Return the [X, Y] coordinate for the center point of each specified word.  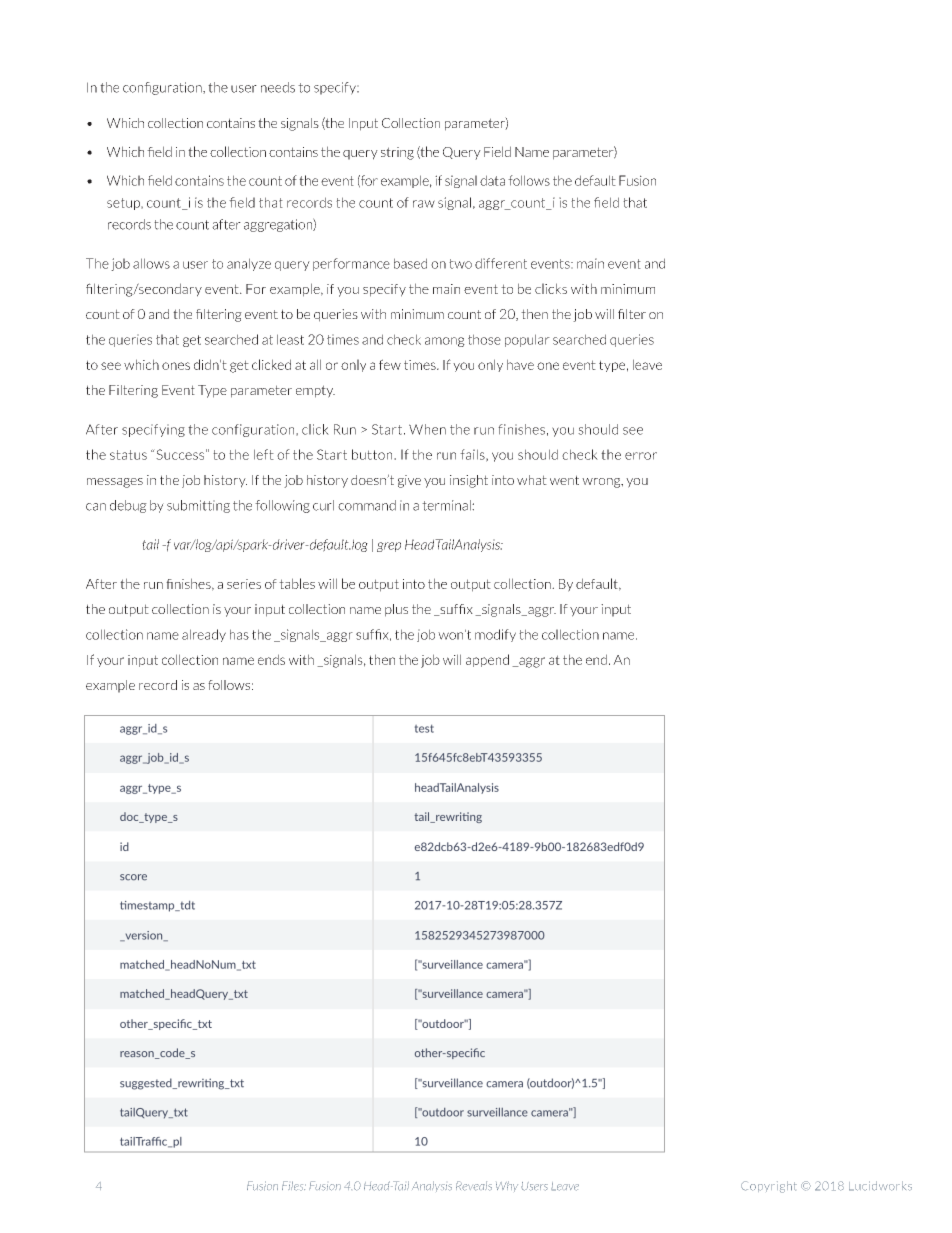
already [204, 635]
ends [271, 659]
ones [176, 366]
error [641, 456]
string [397, 153]
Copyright [769, 1187]
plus [396, 610]
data [492, 180]
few [390, 364]
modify [495, 635]
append [487, 660]
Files [294, 1186]
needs [278, 87]
